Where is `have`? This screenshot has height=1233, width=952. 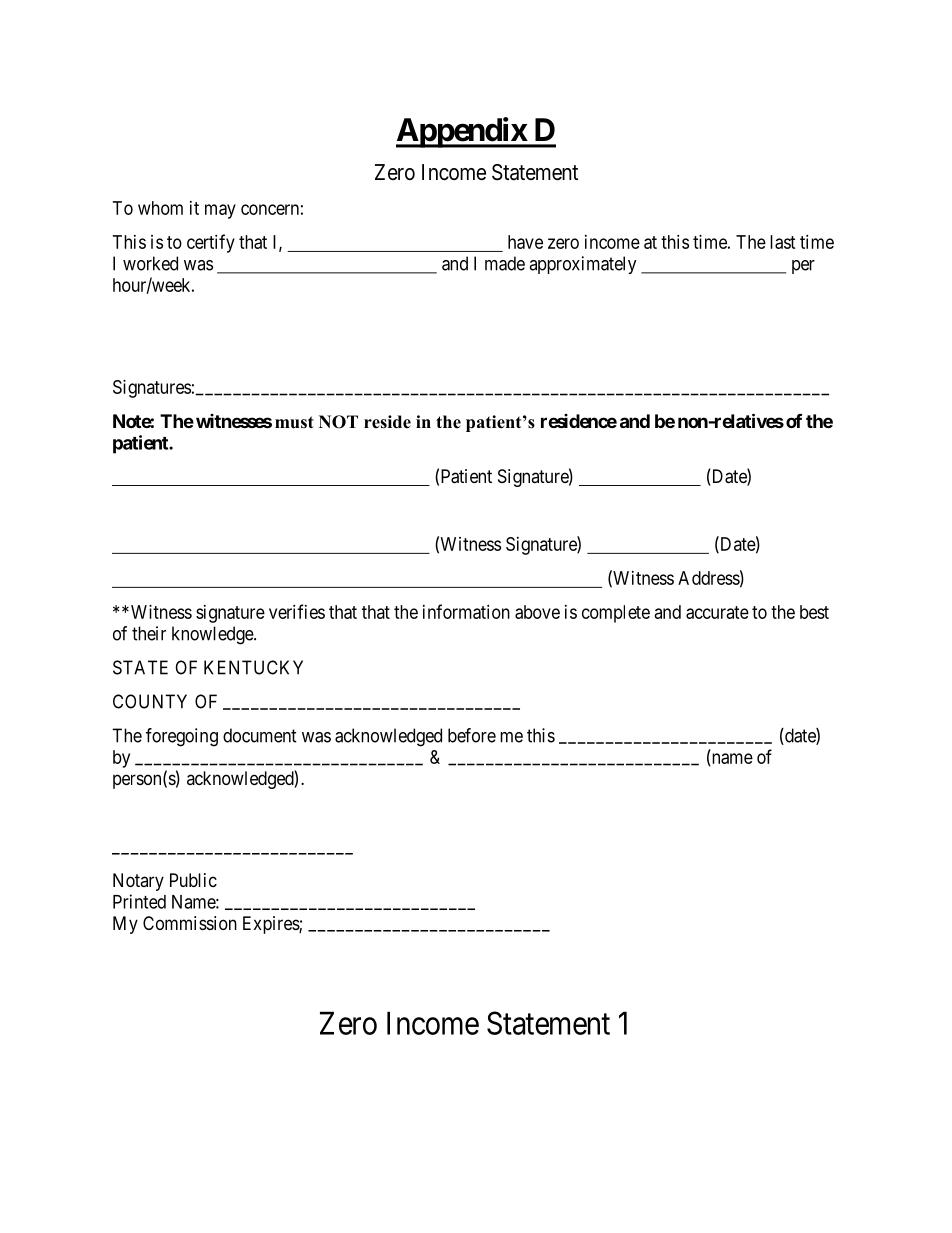
have is located at coordinates (525, 242).
